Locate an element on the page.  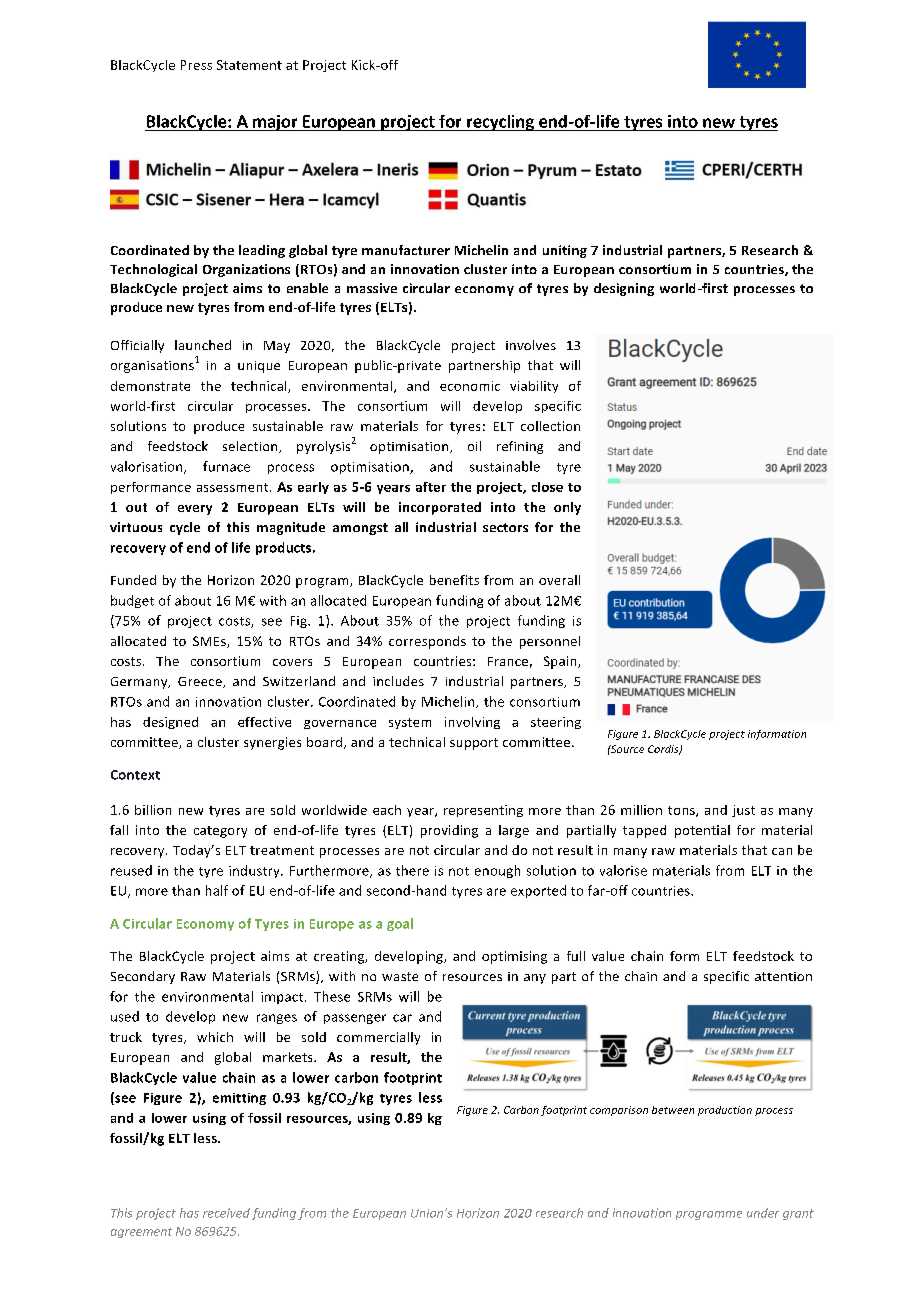
providing is located at coordinates (449, 831).
